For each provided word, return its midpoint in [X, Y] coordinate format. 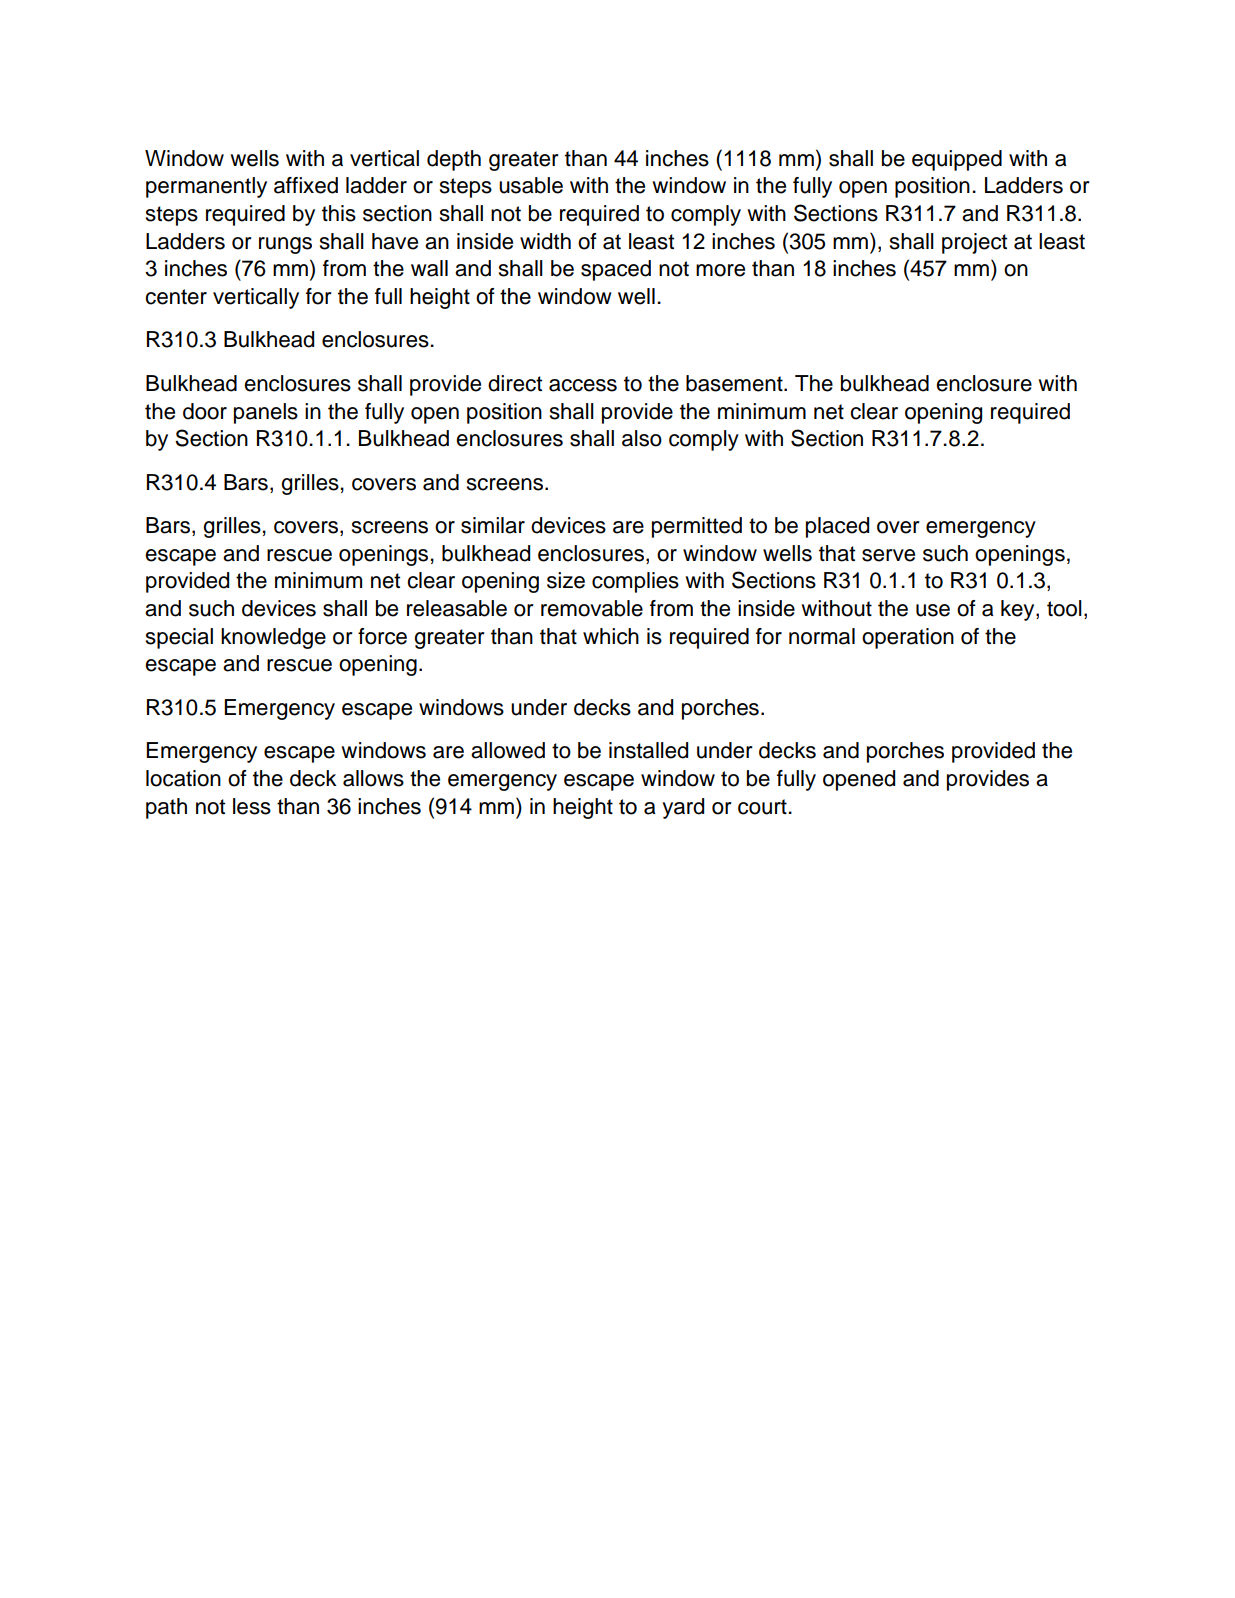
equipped [957, 160]
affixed [306, 185]
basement [735, 383]
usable [531, 185]
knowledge [273, 638]
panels [266, 413]
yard [683, 808]
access [583, 385]
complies [635, 582]
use [933, 610]
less [252, 806]
